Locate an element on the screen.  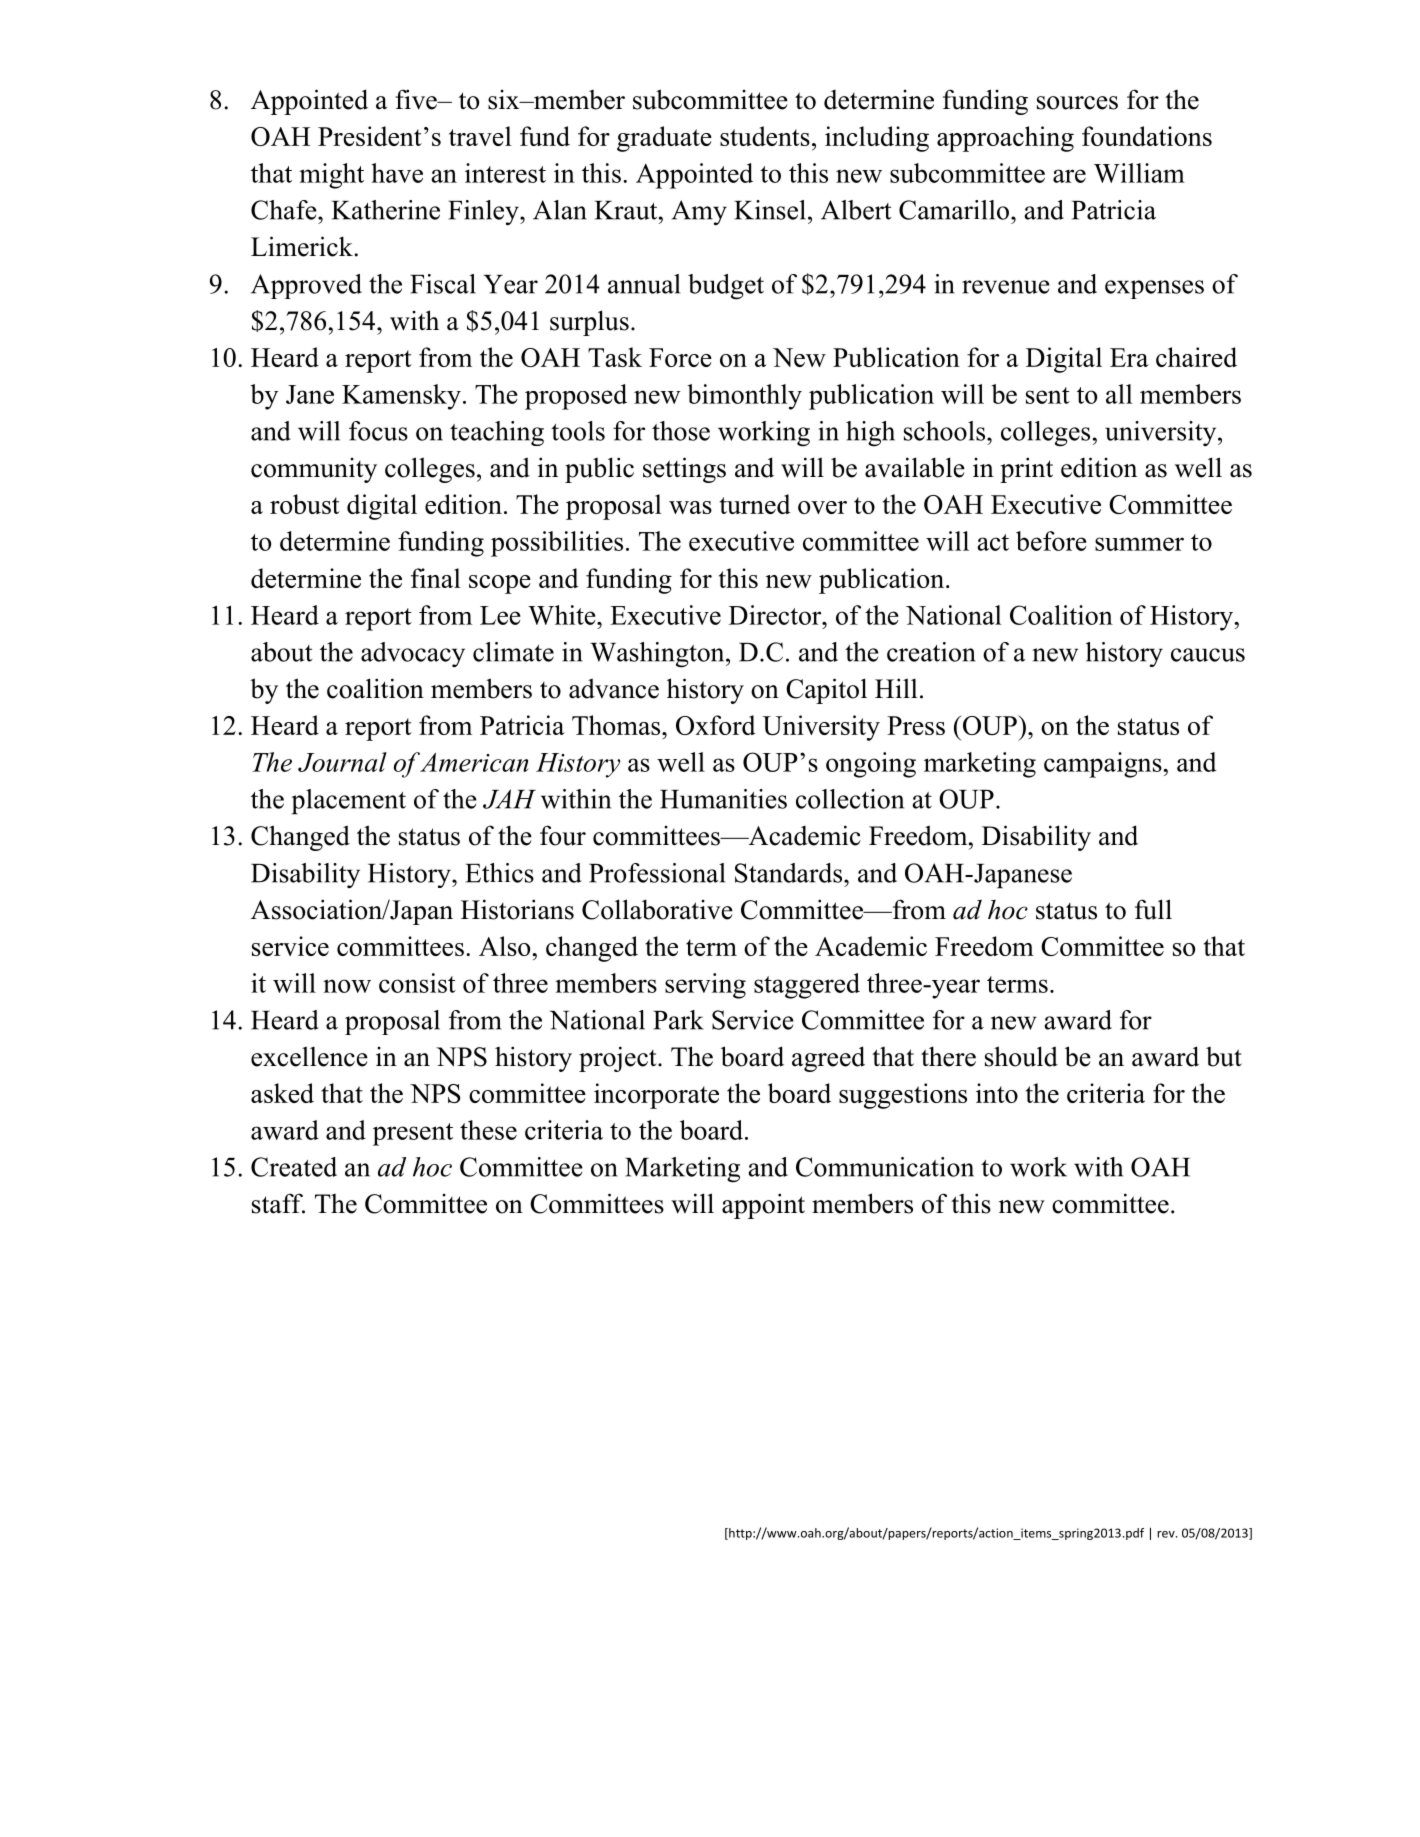
foundations is located at coordinates (1147, 136).
